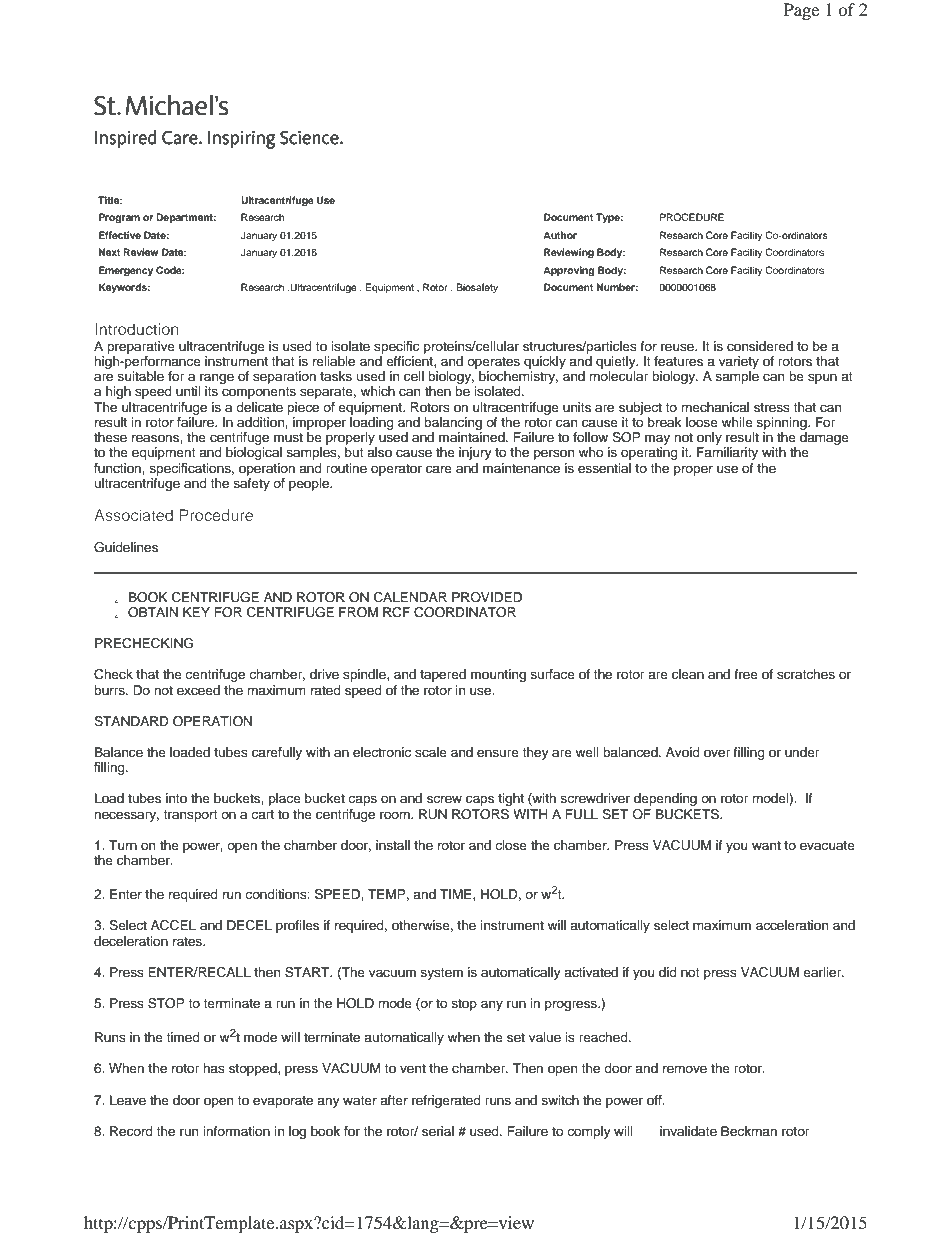  Describe the element at coordinates (119, 218) in the document. I see `Program` at that location.
